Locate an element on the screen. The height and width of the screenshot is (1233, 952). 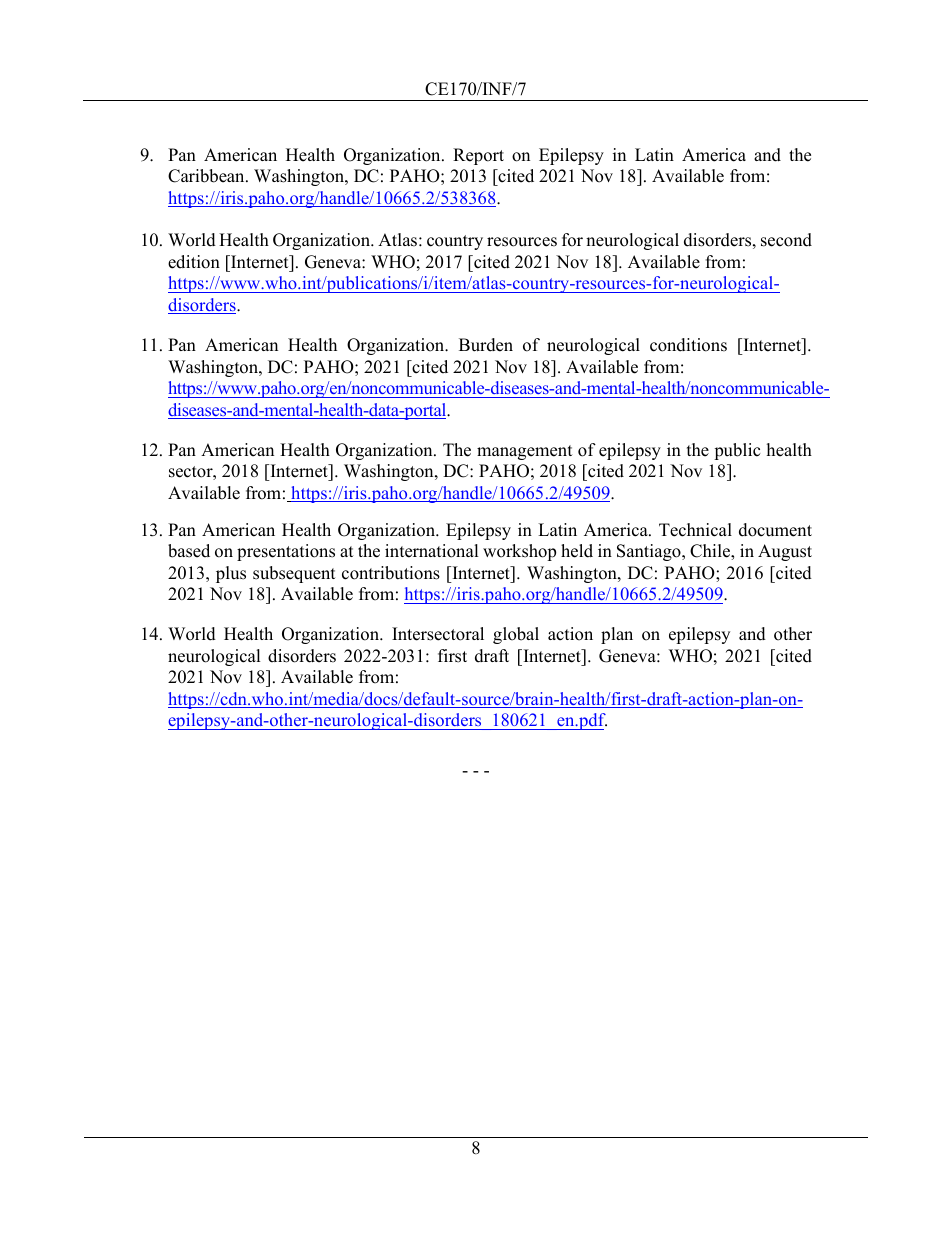
Caribbean is located at coordinates (207, 176).
